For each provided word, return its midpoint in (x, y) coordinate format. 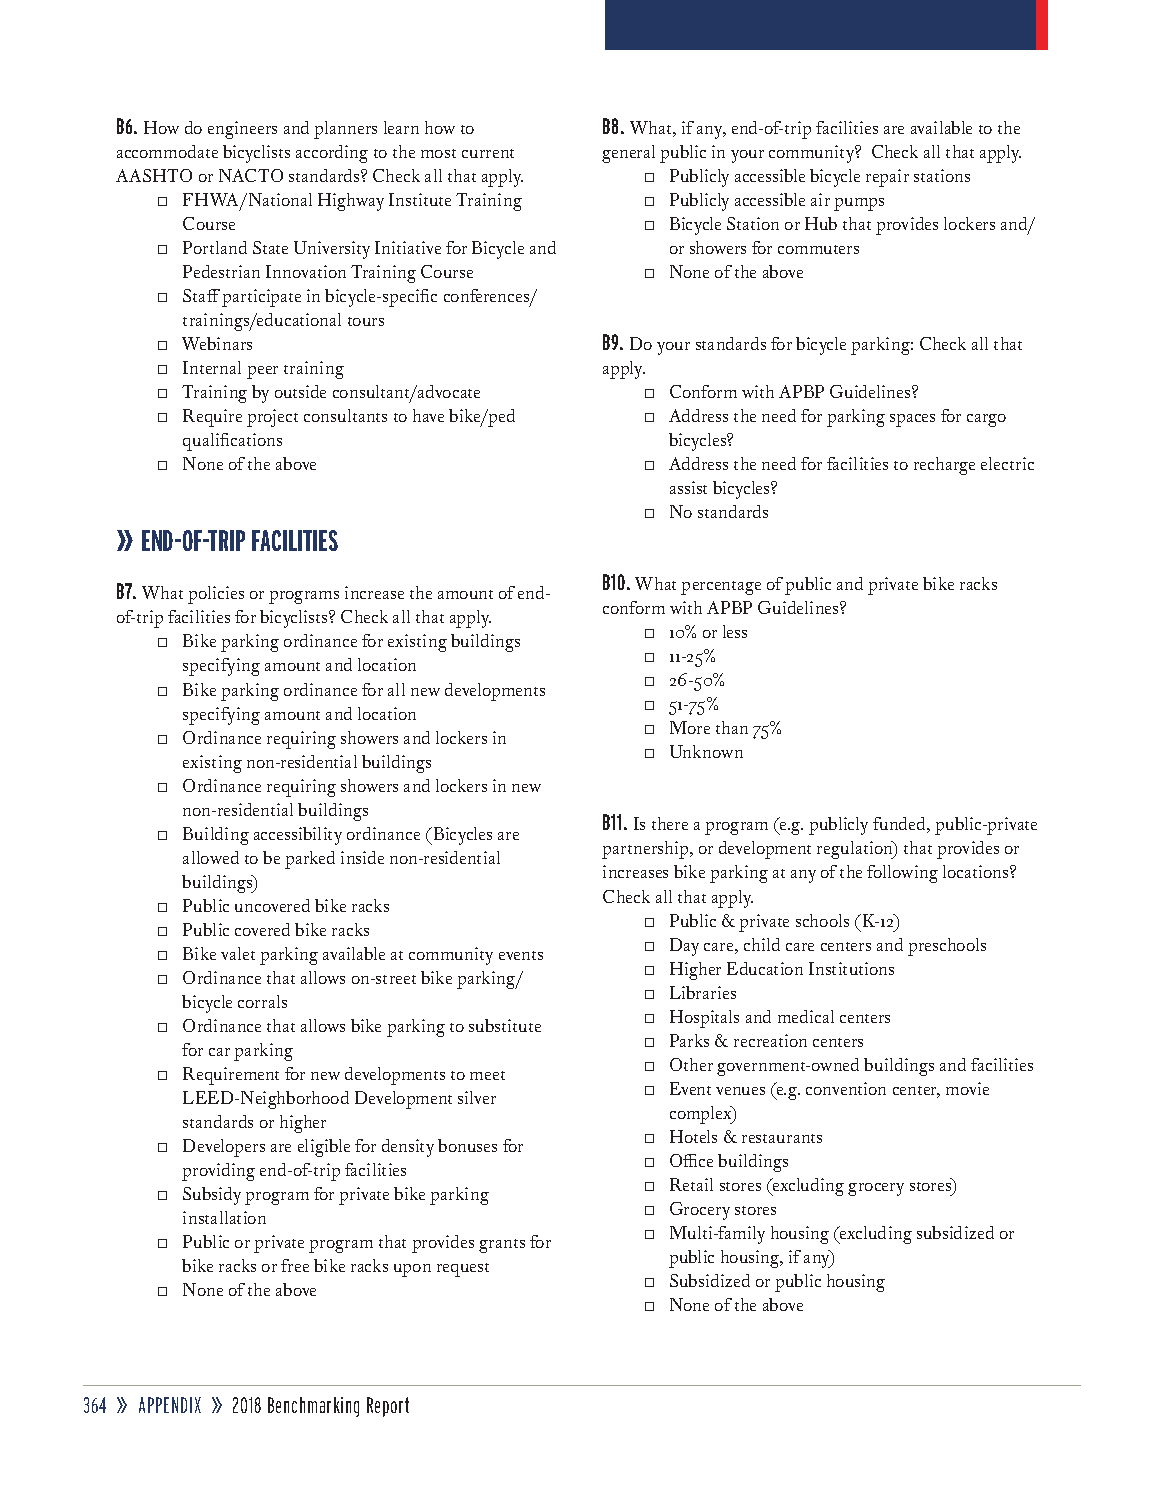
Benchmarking (313, 1407)
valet (238, 953)
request (463, 1270)
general (628, 154)
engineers (242, 130)
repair (887, 178)
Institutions (851, 968)
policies (216, 595)
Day (684, 947)
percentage (721, 588)
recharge (944, 466)
